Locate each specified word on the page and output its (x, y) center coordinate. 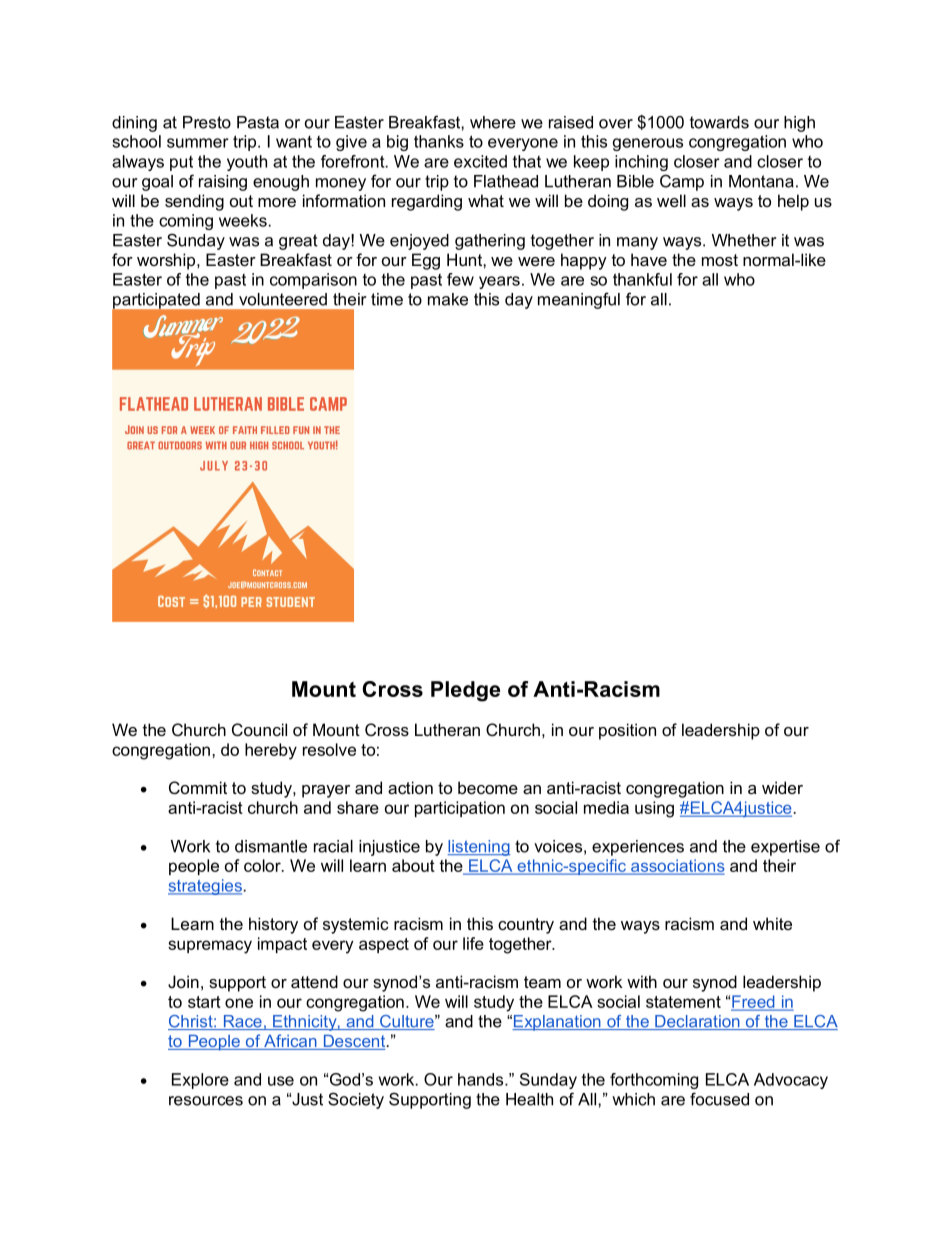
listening (478, 848)
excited (480, 161)
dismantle (271, 846)
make (448, 299)
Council (259, 729)
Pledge (465, 691)
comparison (313, 281)
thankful (642, 279)
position (627, 731)
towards (719, 122)
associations (677, 866)
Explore (200, 1081)
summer (198, 143)
